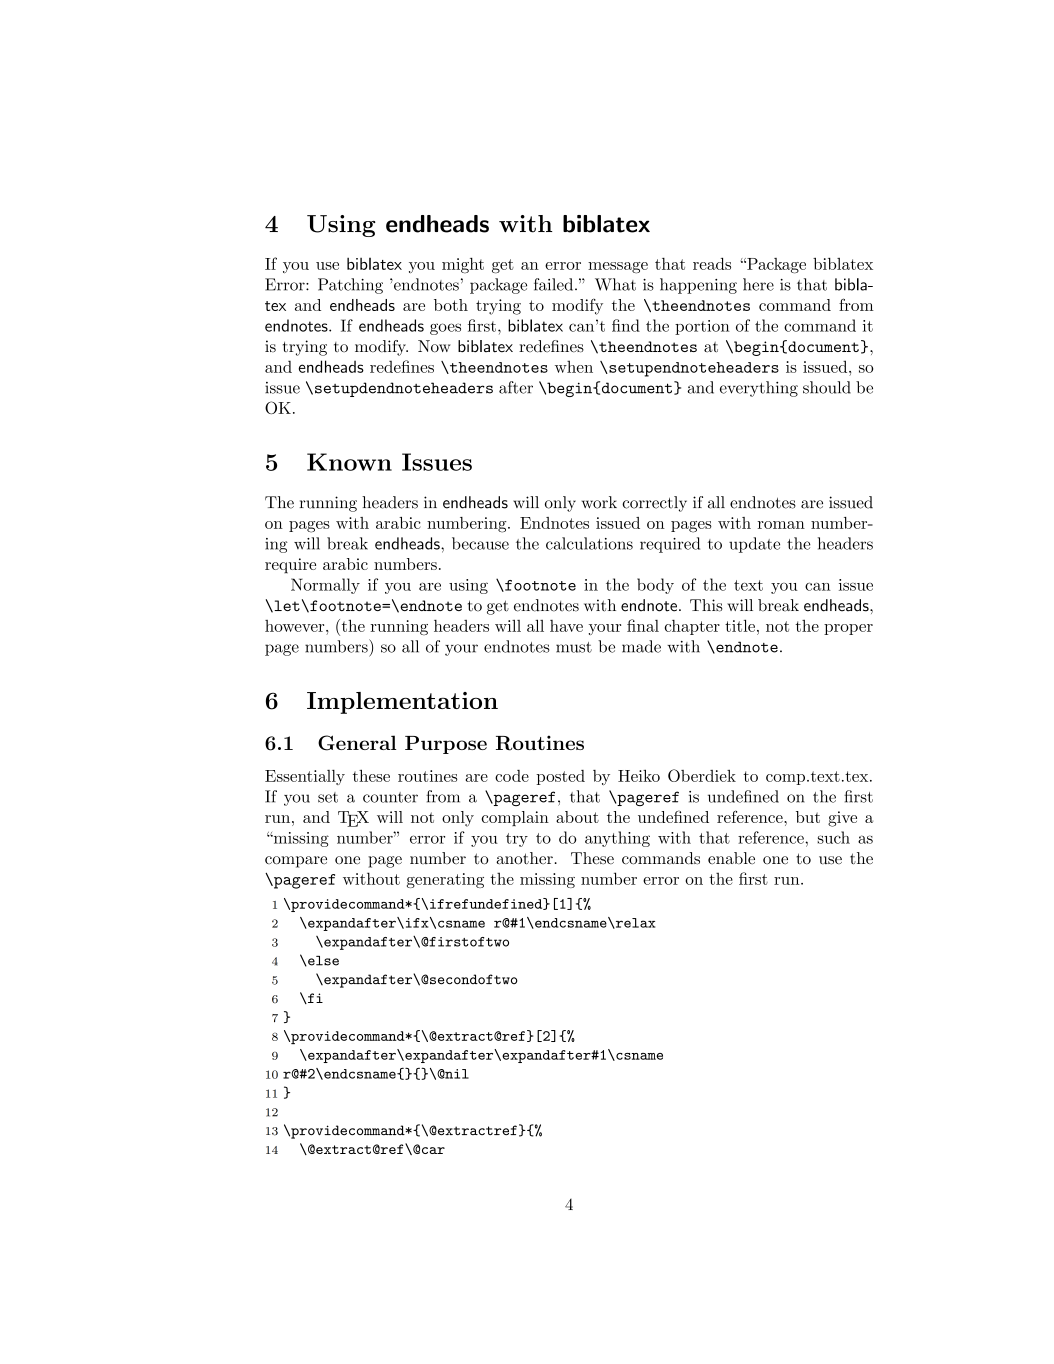 Image resolution: width=1054 pixels, height=1364 pixels. Describe the element at coordinates (808, 817) in the page. I see `but` at that location.
